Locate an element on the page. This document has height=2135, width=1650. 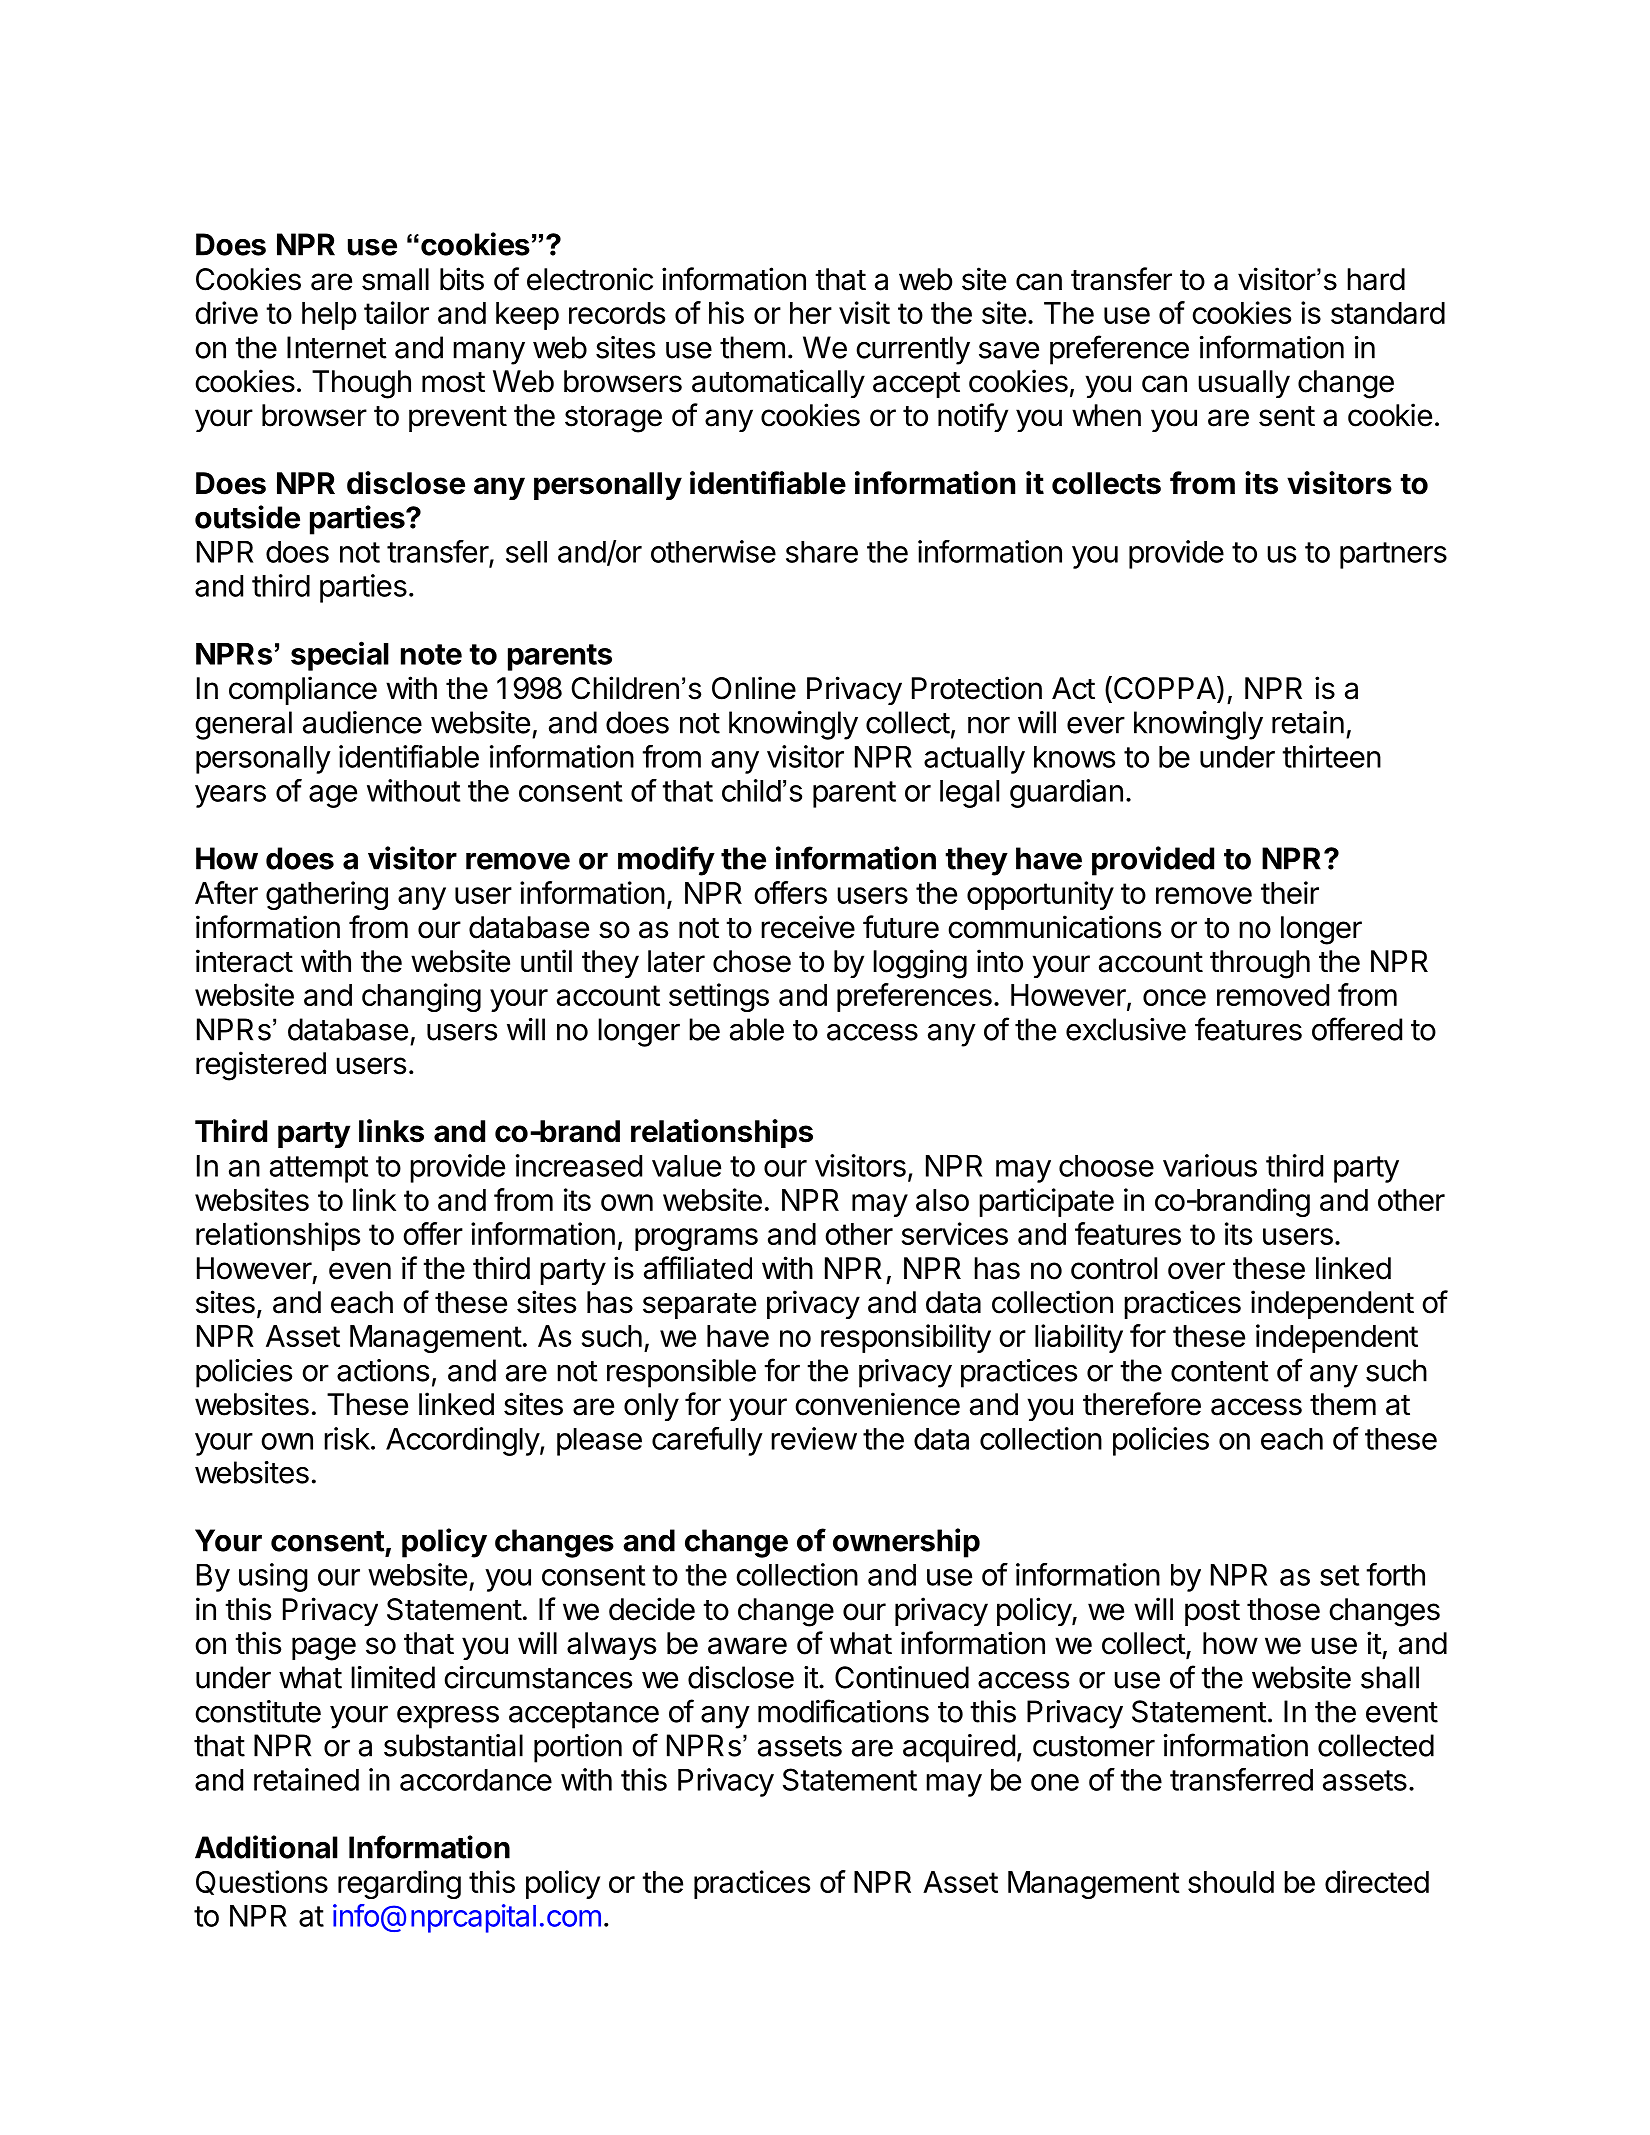
automatically is located at coordinates (778, 383).
